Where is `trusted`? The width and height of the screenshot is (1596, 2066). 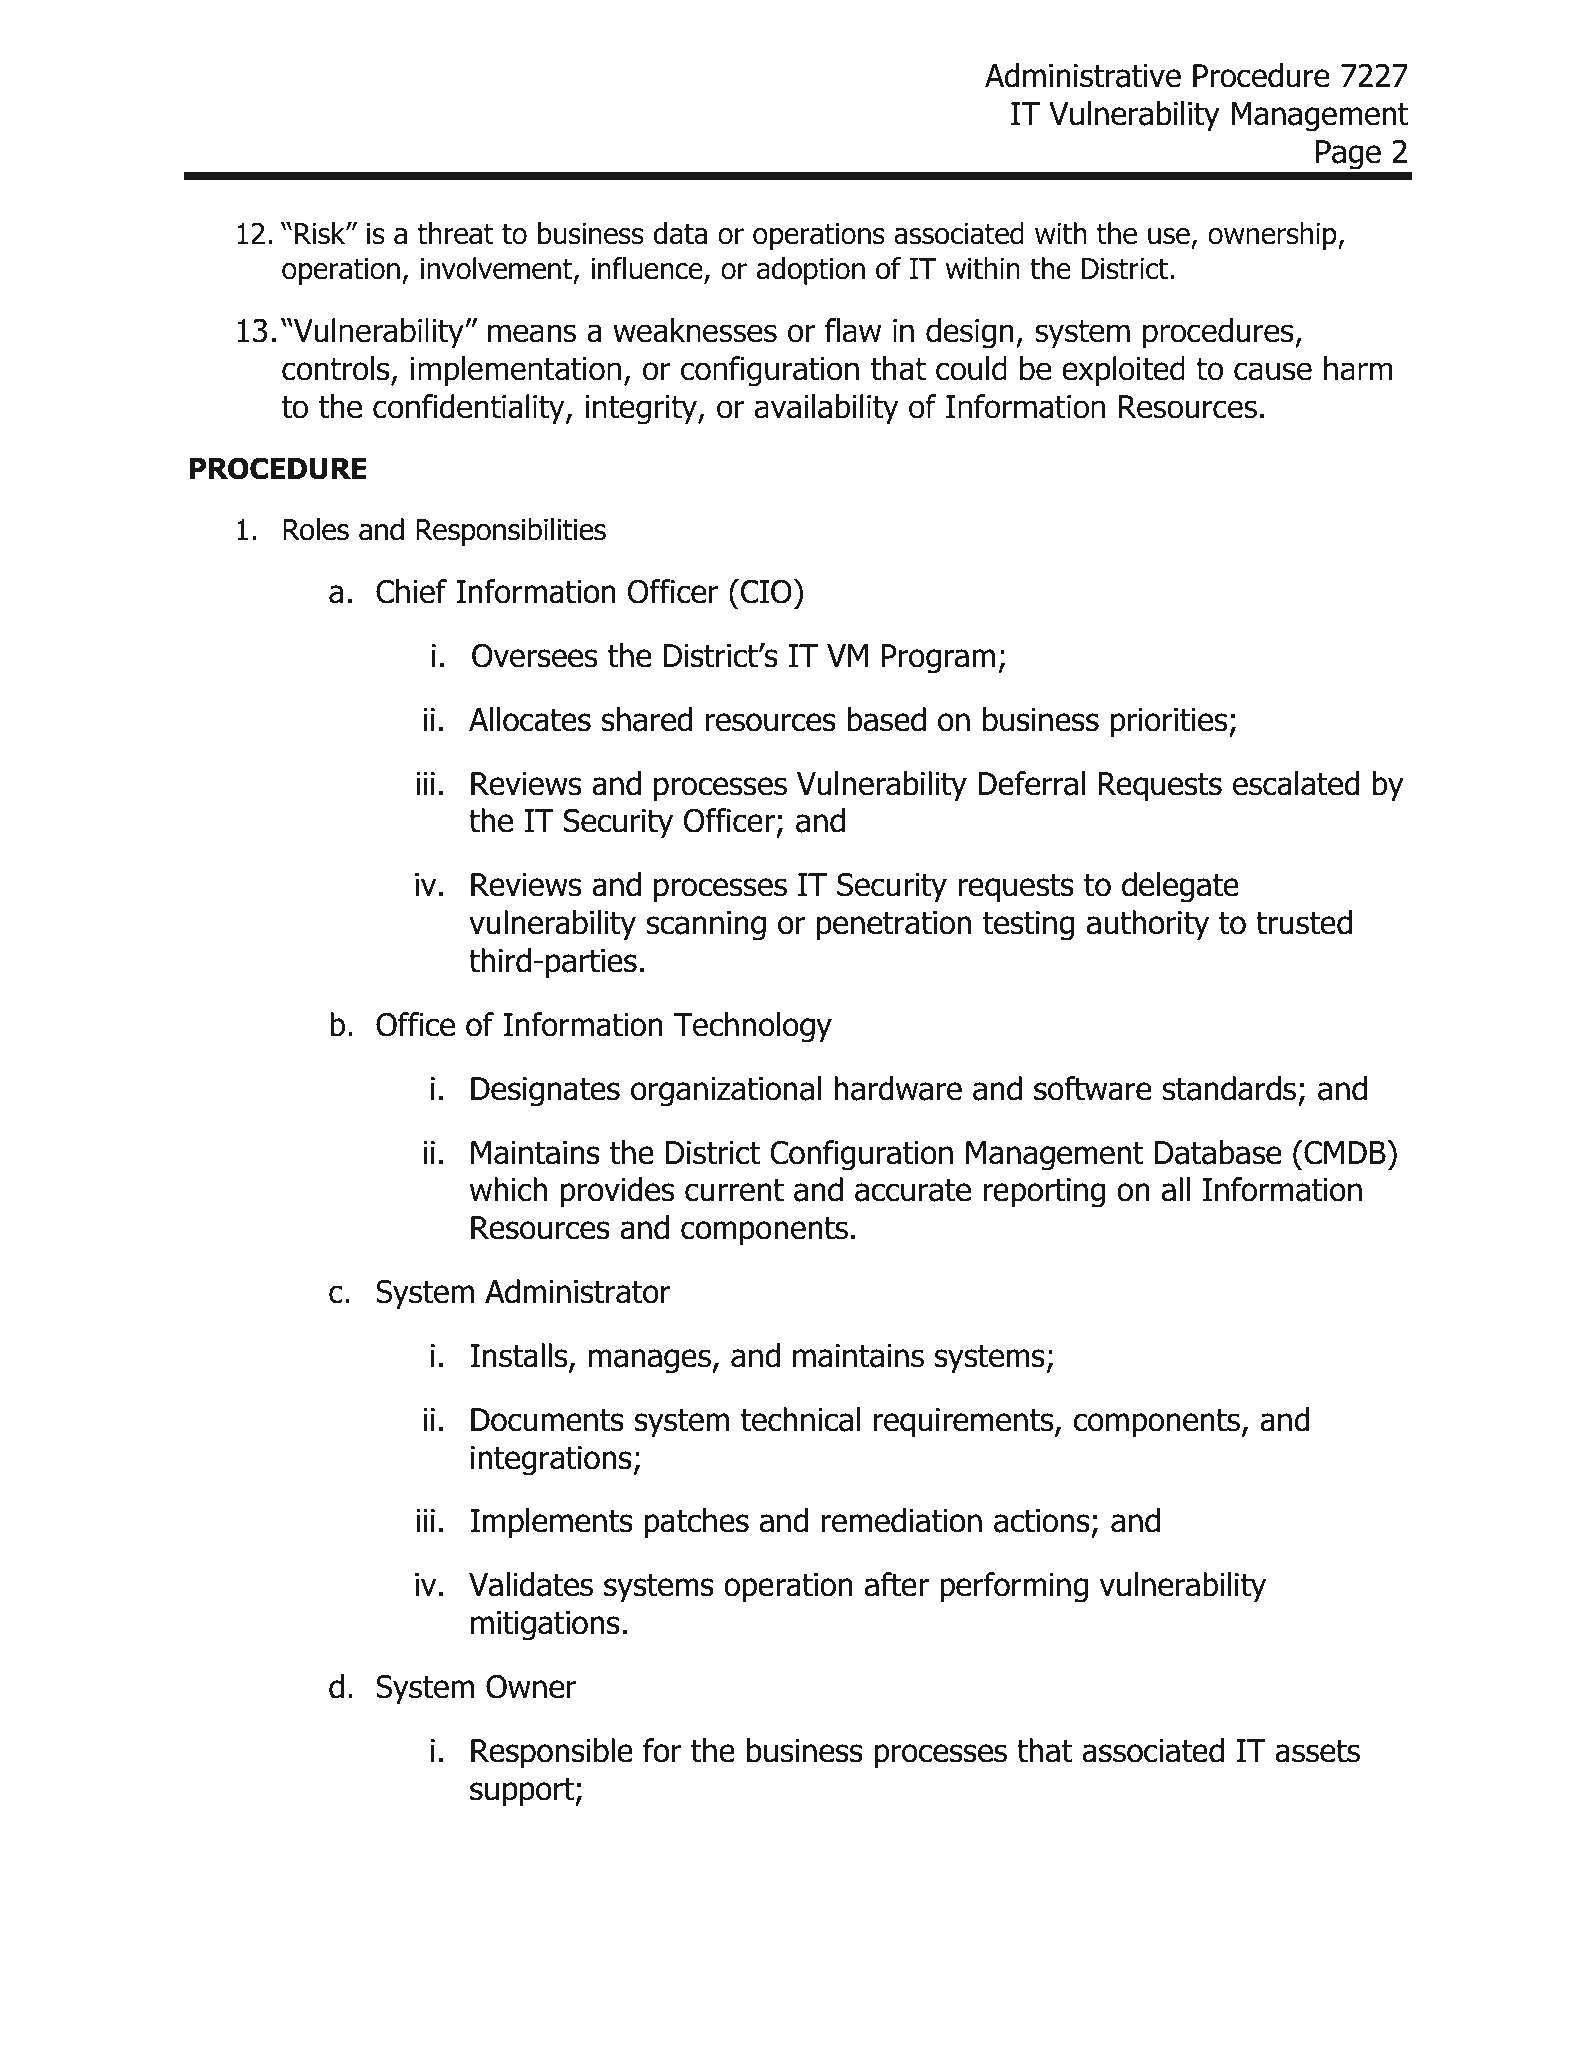
trusted is located at coordinates (1304, 922).
